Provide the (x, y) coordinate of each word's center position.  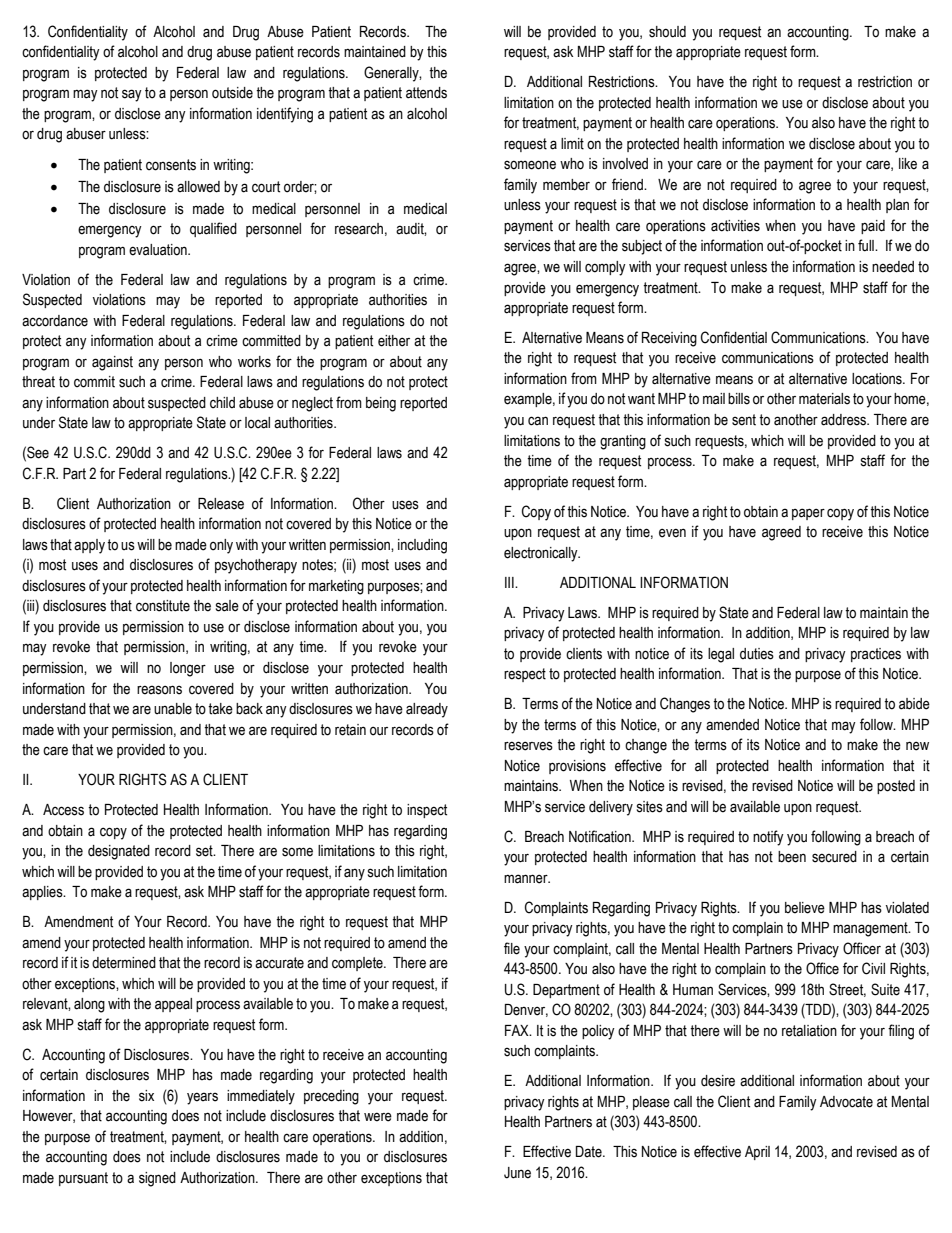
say (132, 95)
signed (157, 1179)
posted (896, 787)
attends (426, 93)
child (222, 402)
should (667, 32)
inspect (427, 811)
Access (63, 810)
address (845, 420)
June (517, 1173)
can (538, 421)
